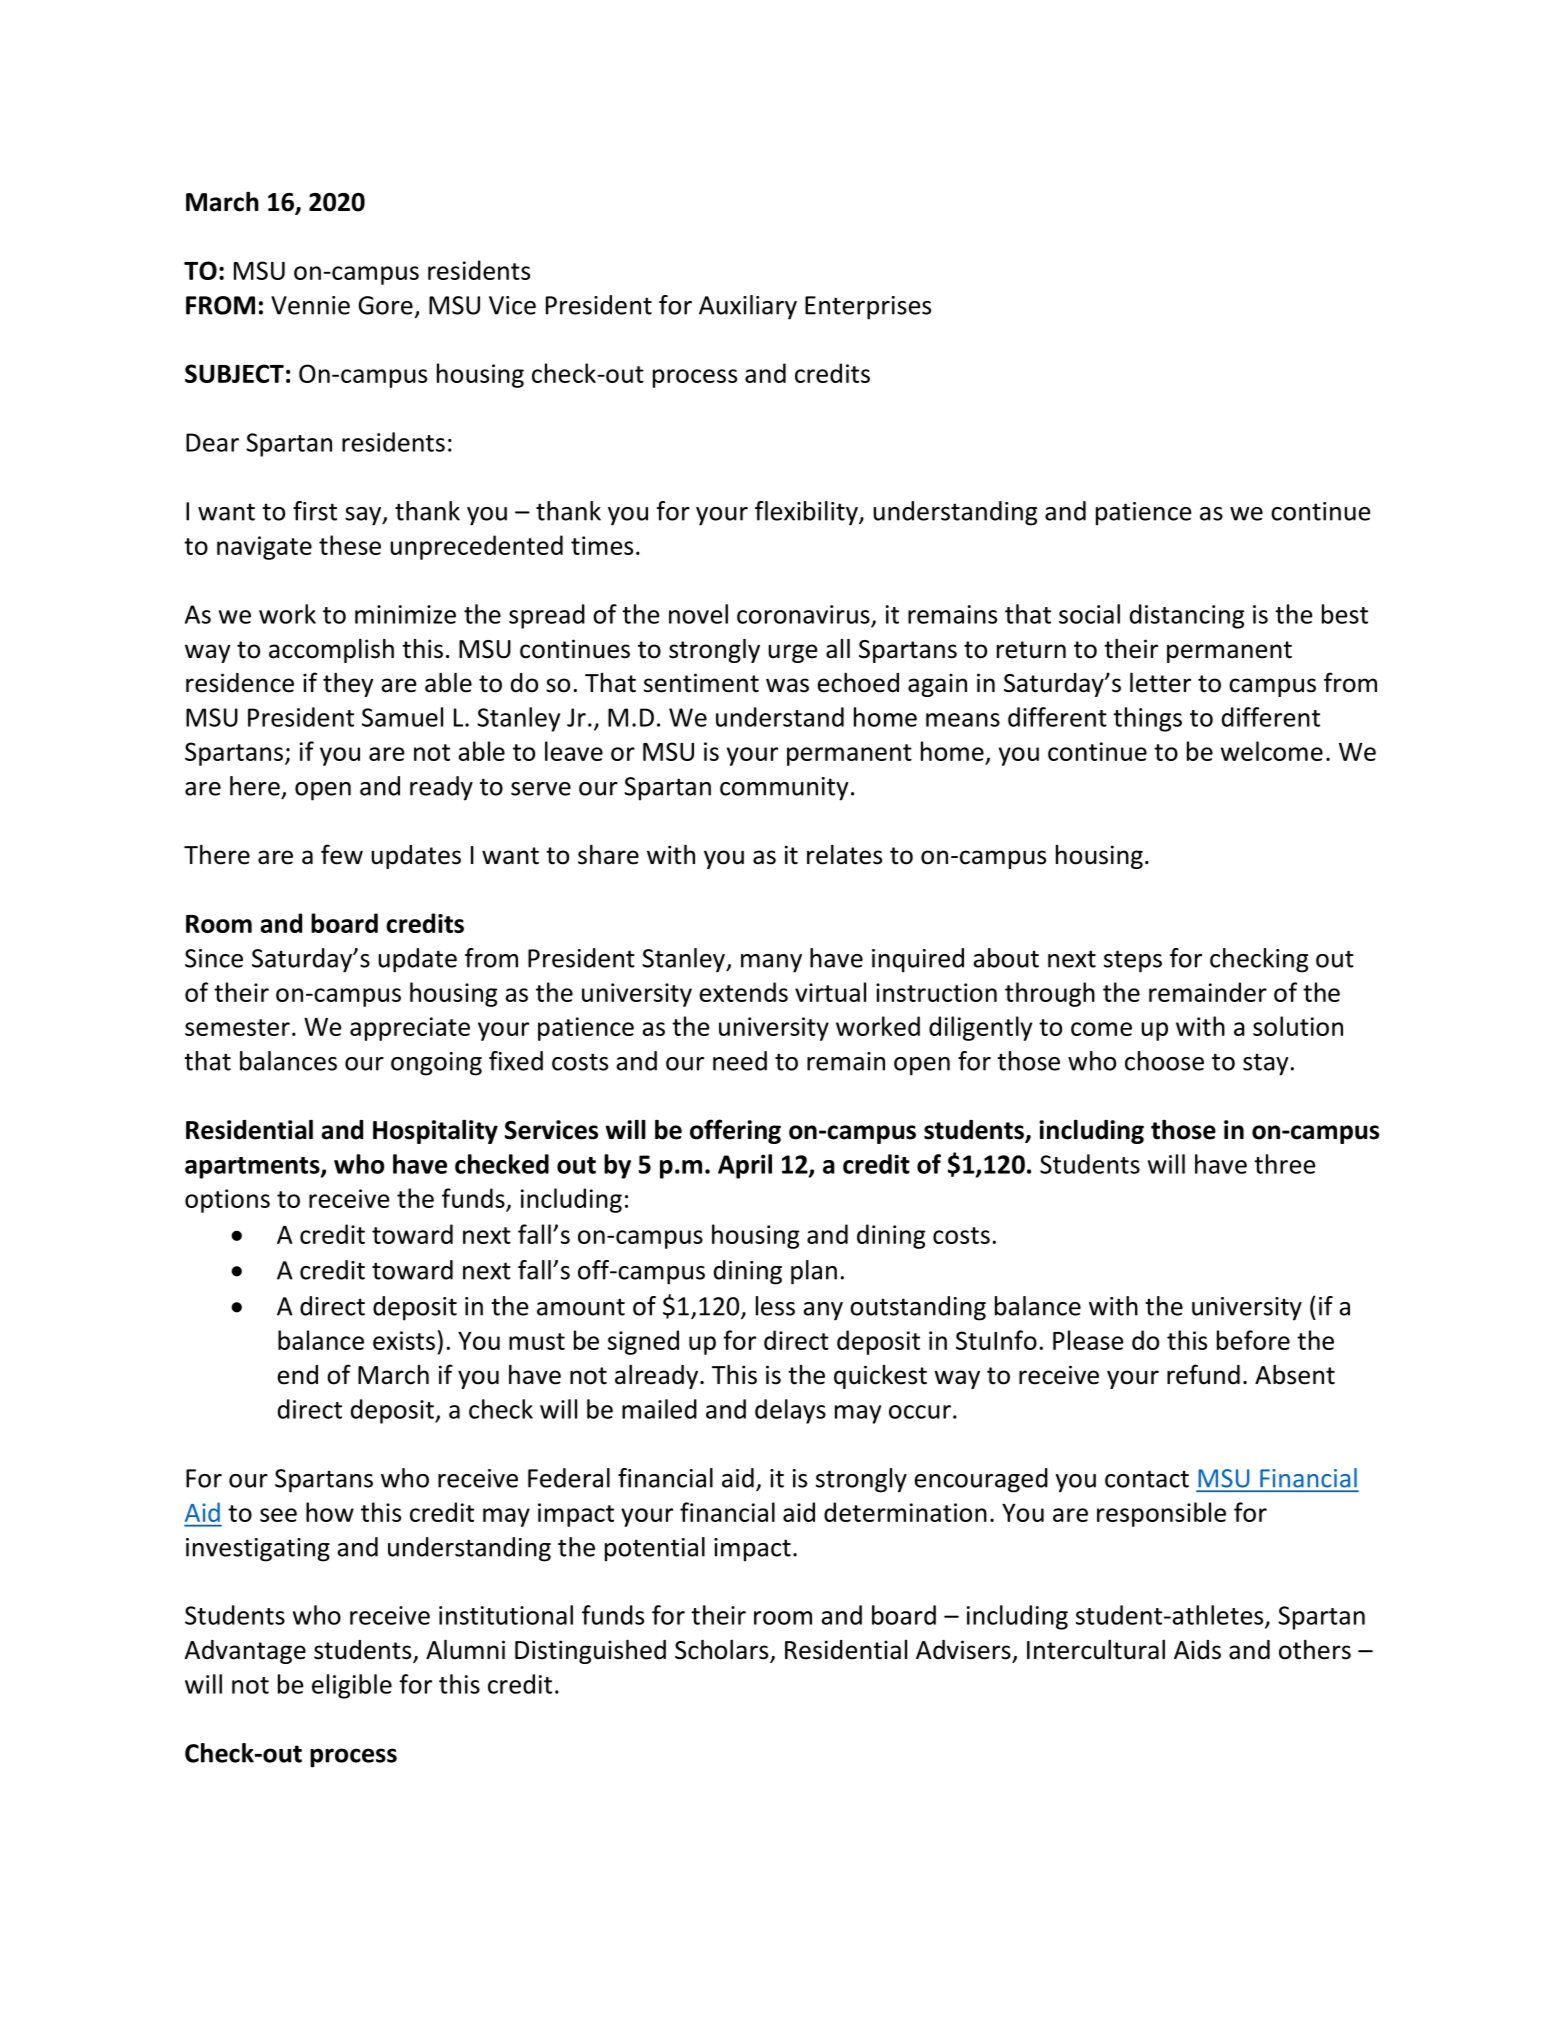  What do you see at coordinates (1133, 961) in the screenshot?
I see `steps` at bounding box center [1133, 961].
